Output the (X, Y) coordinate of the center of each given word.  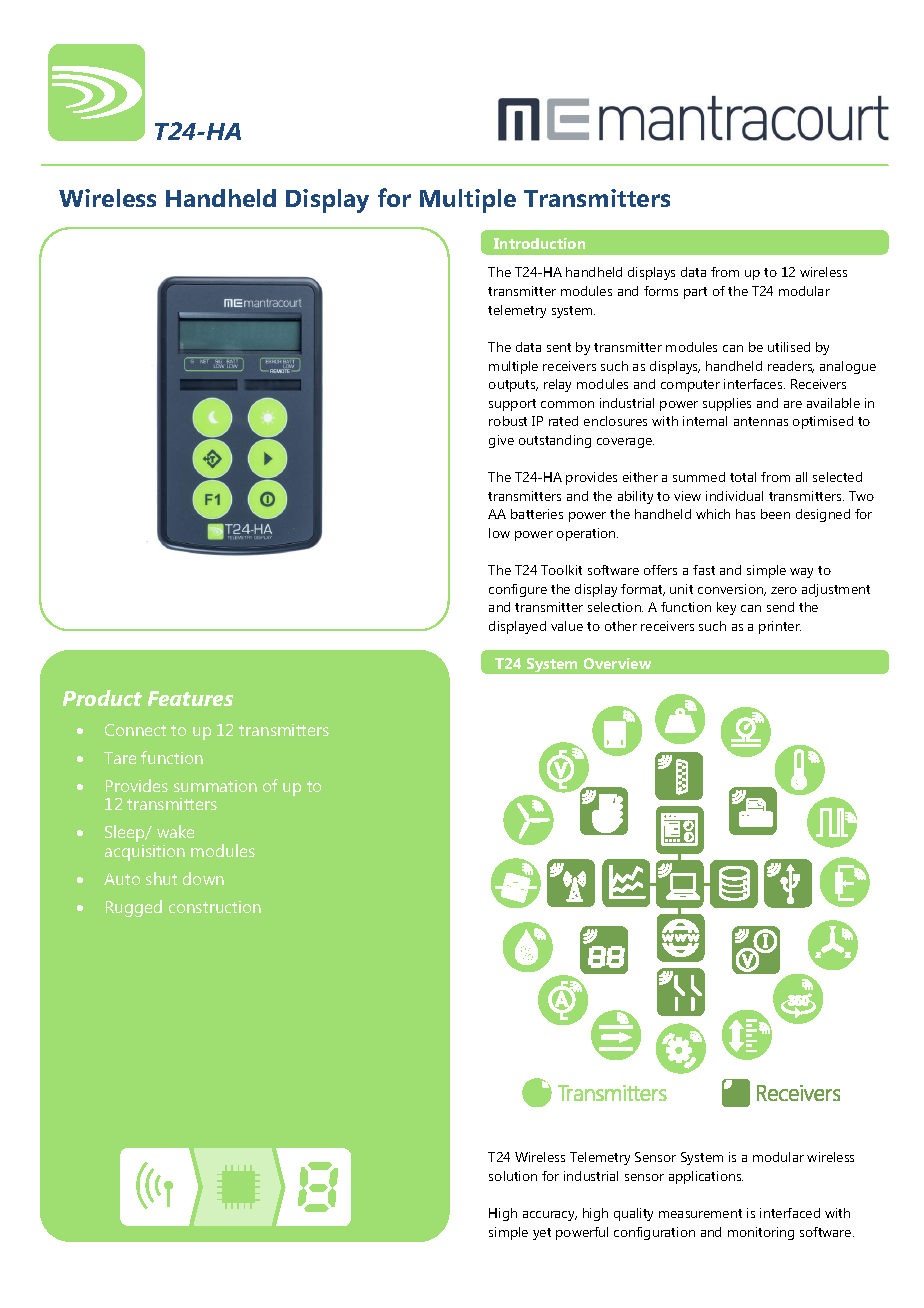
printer (780, 627)
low (499, 533)
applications (706, 1177)
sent (559, 347)
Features (190, 698)
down (203, 878)
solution (513, 1176)
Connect (135, 730)
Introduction (539, 243)
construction (215, 907)
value (567, 626)
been (775, 514)
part (695, 293)
